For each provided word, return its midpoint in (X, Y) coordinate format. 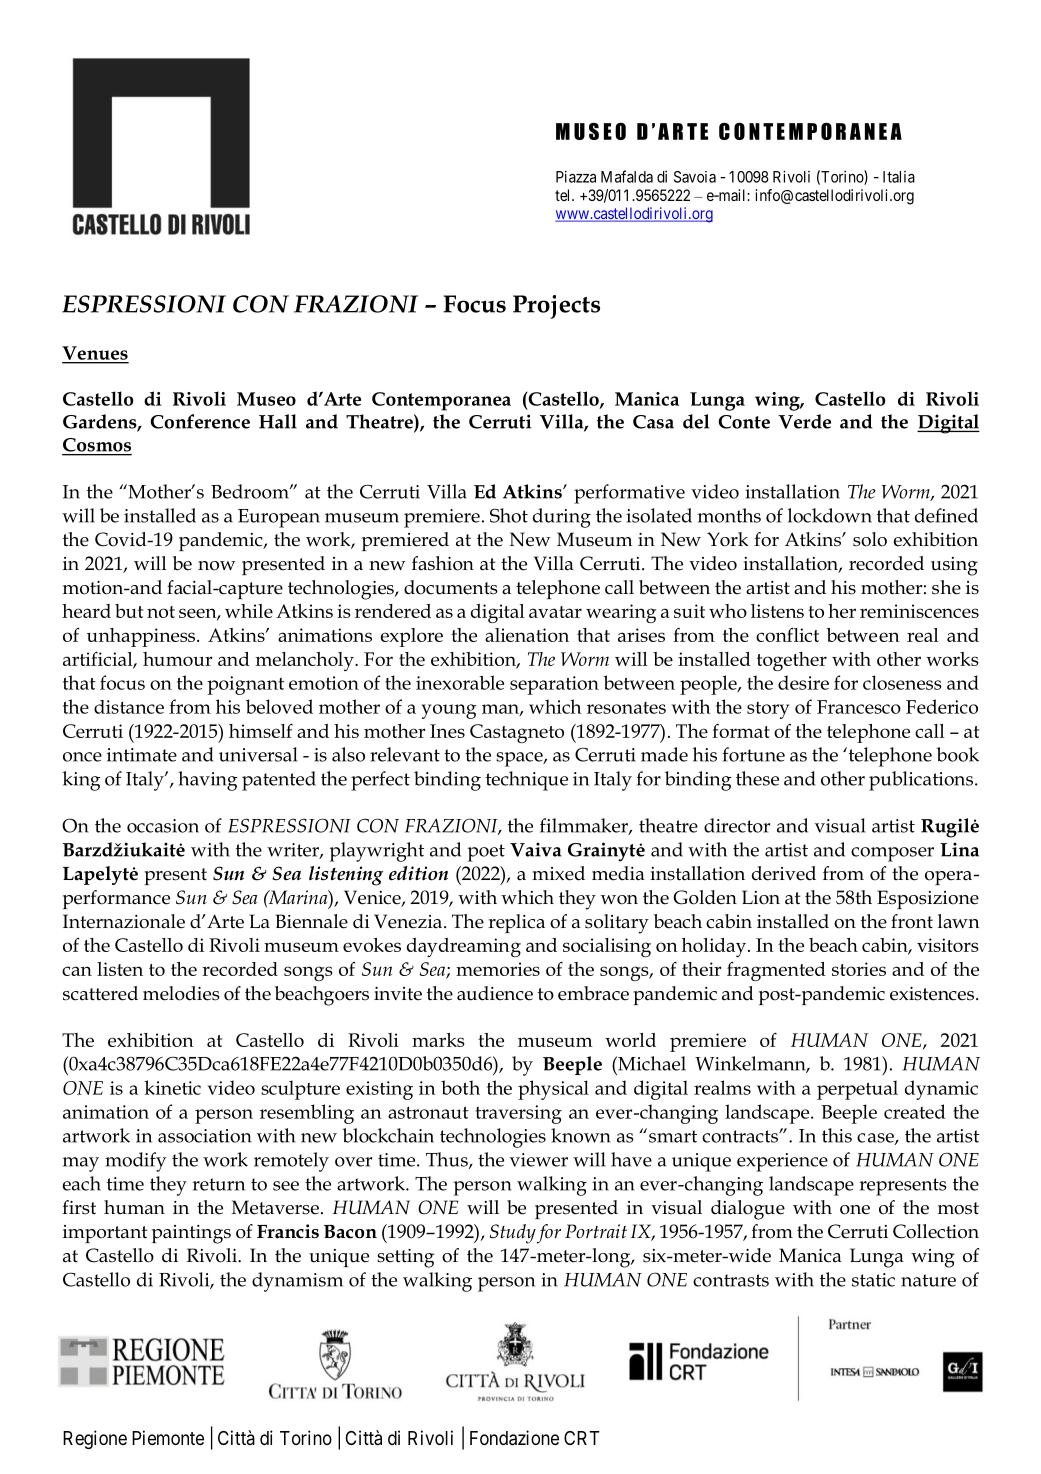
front (912, 921)
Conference (200, 421)
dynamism (297, 1282)
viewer (539, 1160)
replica (516, 923)
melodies (181, 993)
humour (177, 659)
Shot (509, 515)
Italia (899, 177)
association (205, 1136)
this (837, 1135)
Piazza (576, 176)
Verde (804, 421)
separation (554, 685)
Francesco (859, 707)
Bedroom (251, 491)
